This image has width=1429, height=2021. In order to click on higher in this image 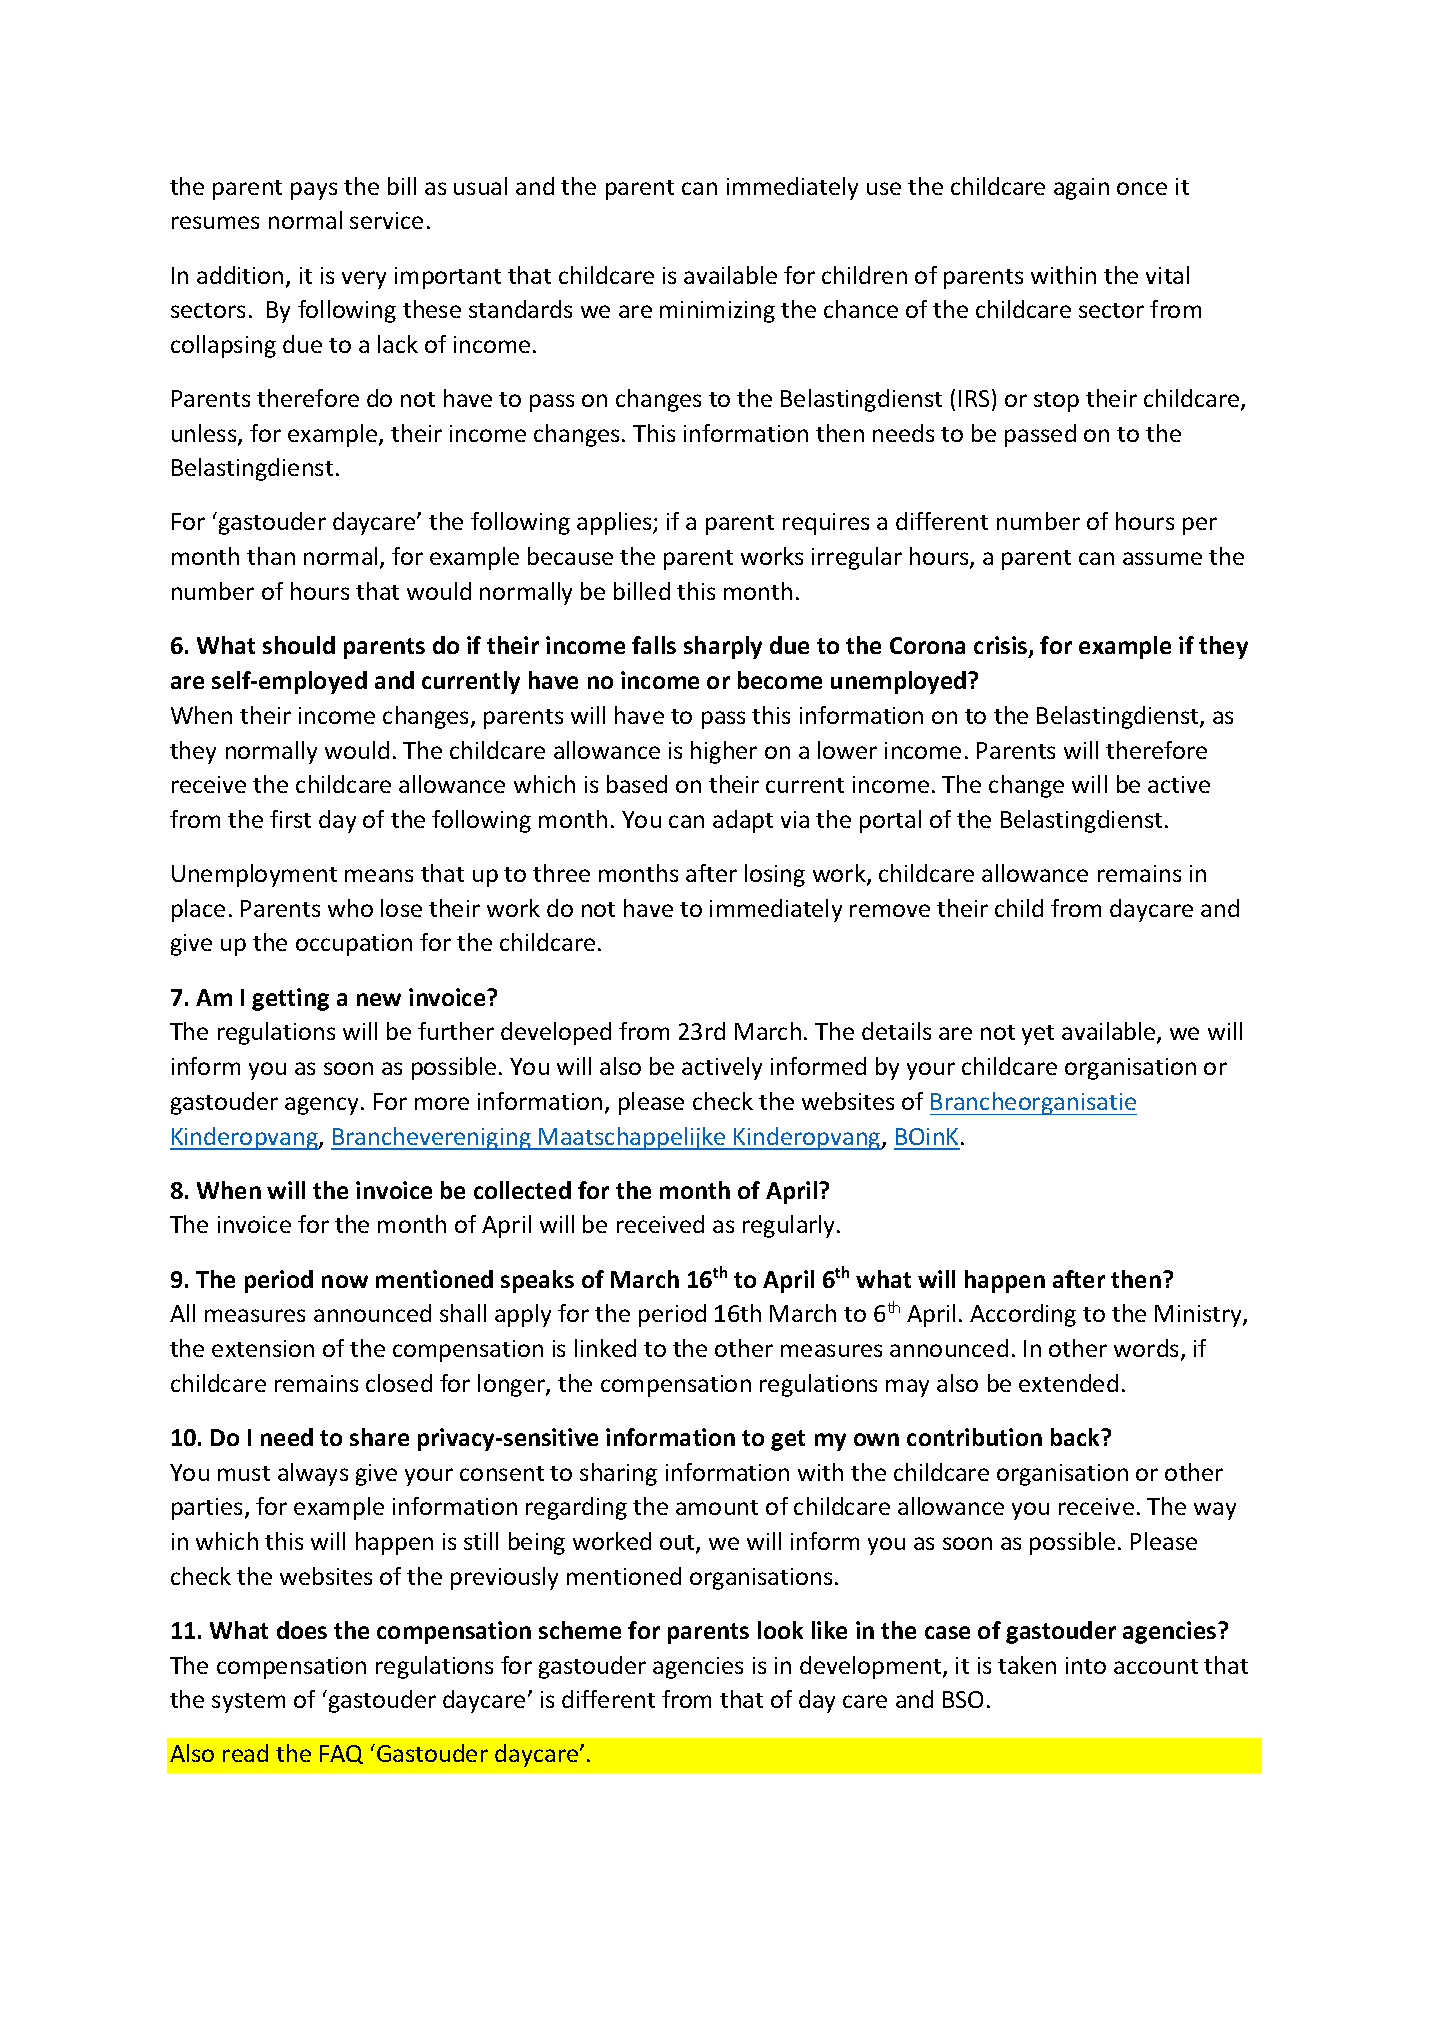, I will do `click(724, 752)`.
